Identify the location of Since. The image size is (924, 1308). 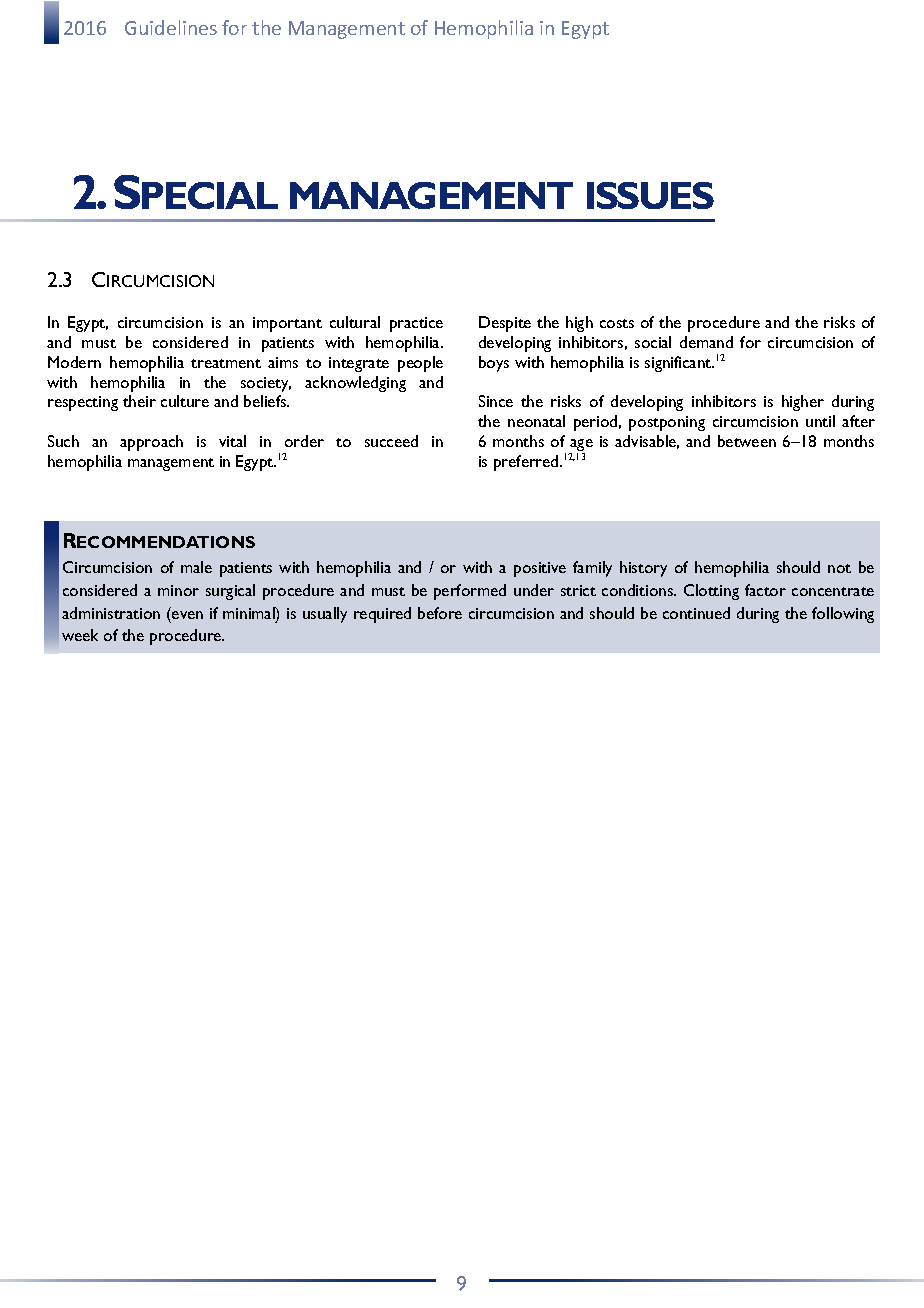
(496, 401).
